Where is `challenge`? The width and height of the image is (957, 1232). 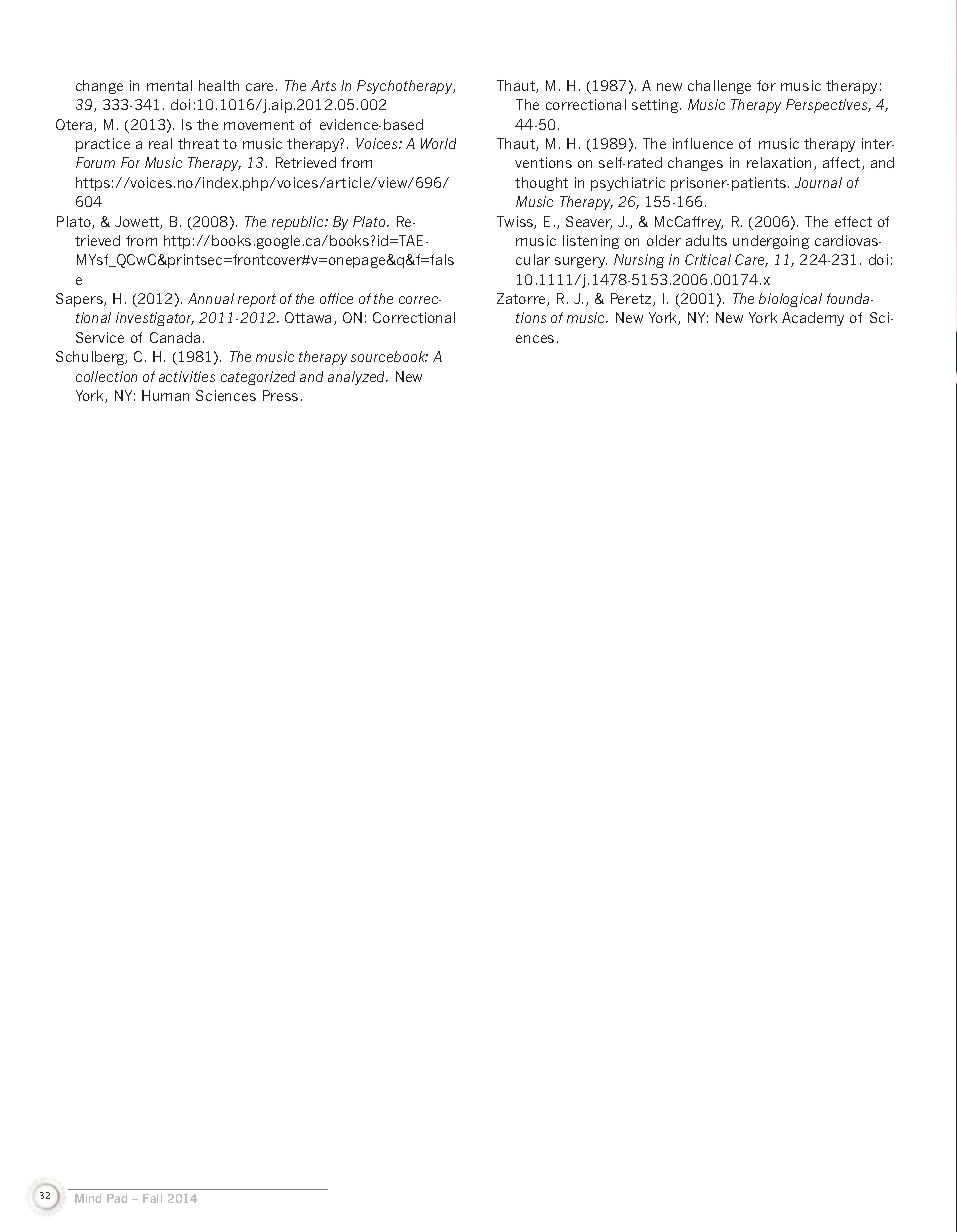
challenge is located at coordinates (719, 87).
